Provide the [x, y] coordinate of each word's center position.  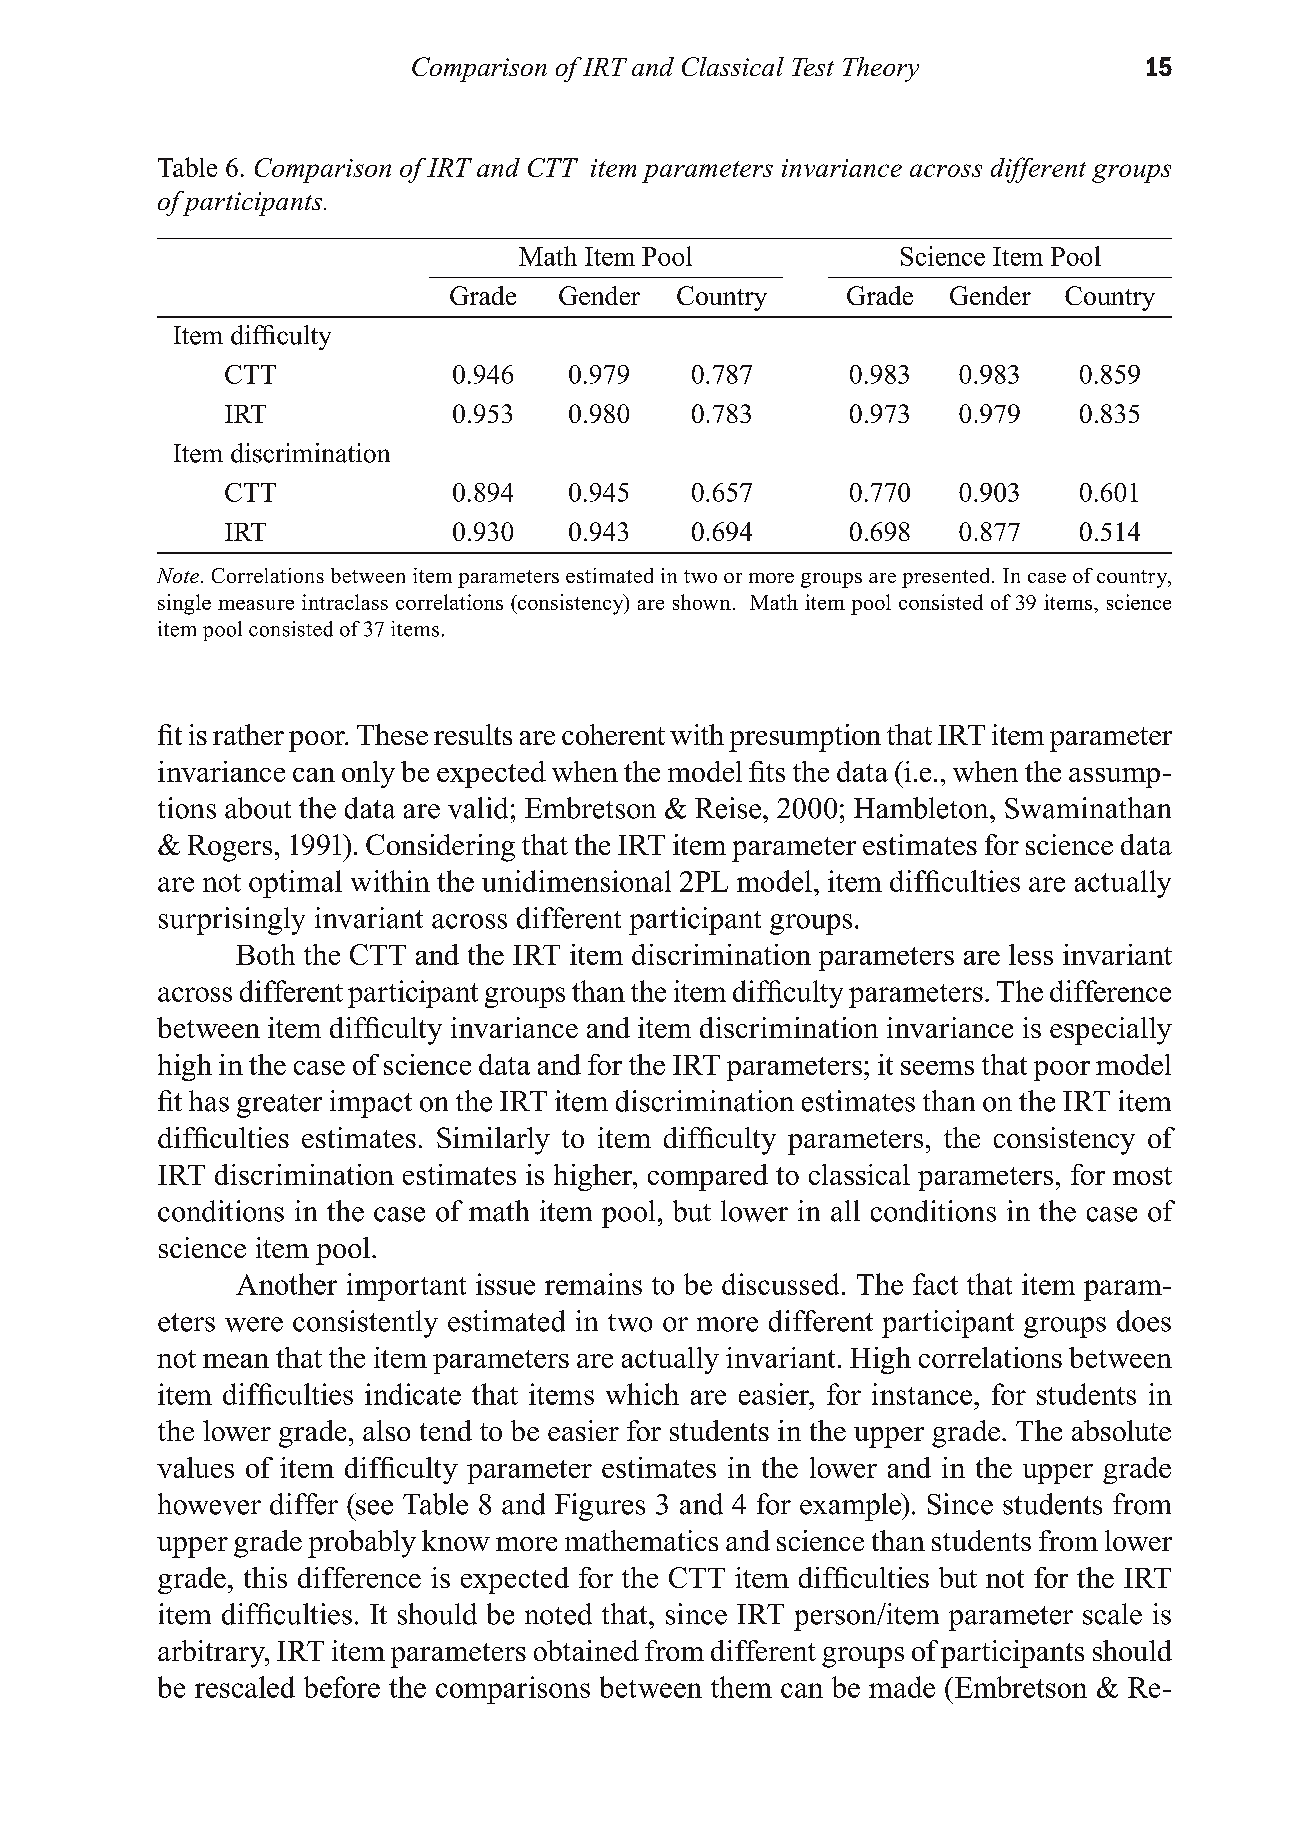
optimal [295, 884]
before [342, 1687]
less [1031, 954]
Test [813, 67]
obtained [586, 1650]
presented [947, 578]
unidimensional [576, 881]
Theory [881, 69]
